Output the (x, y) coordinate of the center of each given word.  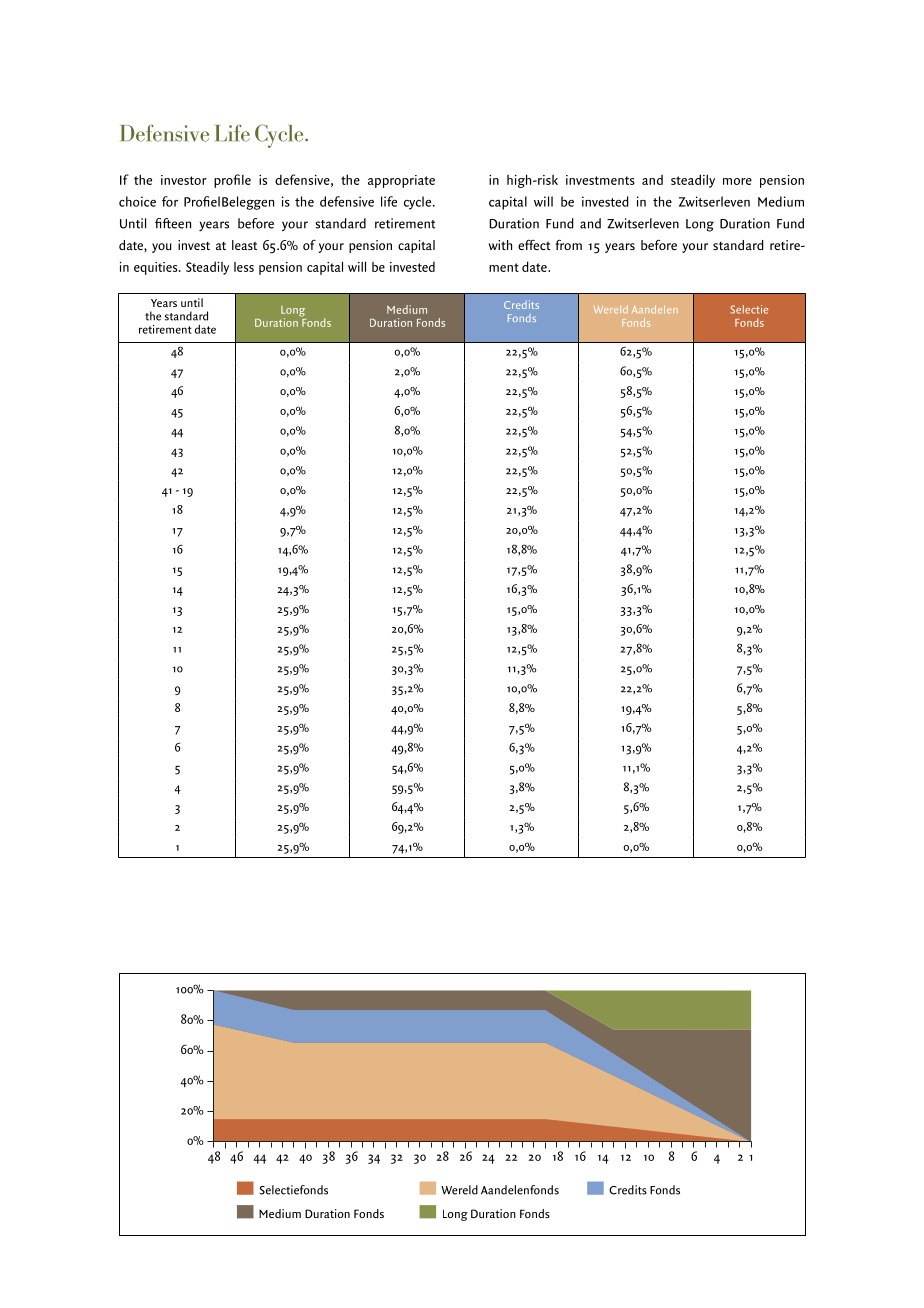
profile (232, 181)
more (737, 181)
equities (157, 268)
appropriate (401, 181)
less (244, 267)
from (568, 244)
